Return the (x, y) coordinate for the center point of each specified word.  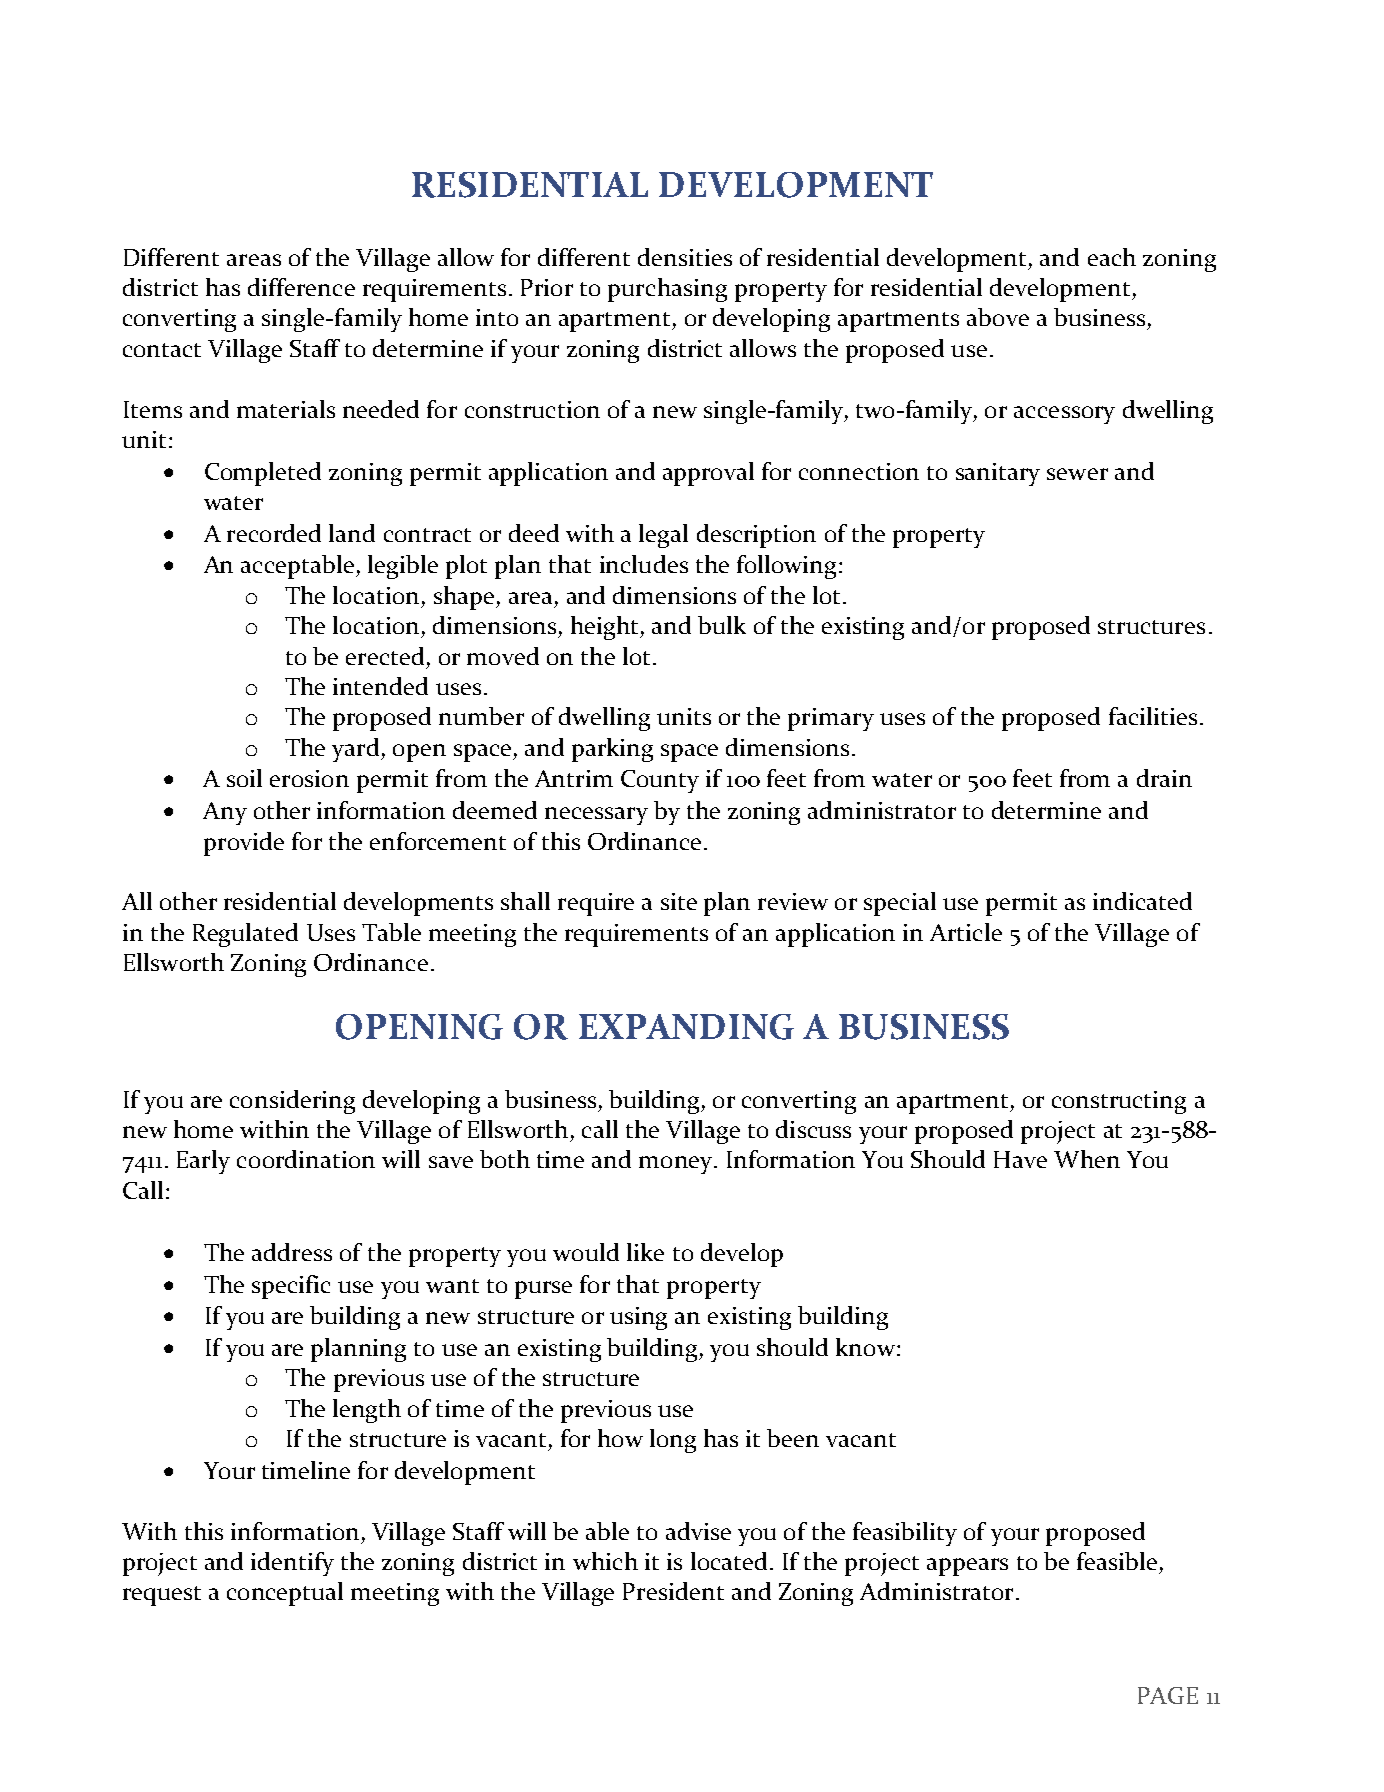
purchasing (667, 290)
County (660, 781)
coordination (306, 1159)
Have (1020, 1159)
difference (301, 287)
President (673, 1591)
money (677, 1165)
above (998, 317)
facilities (1153, 716)
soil (244, 778)
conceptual (285, 1594)
